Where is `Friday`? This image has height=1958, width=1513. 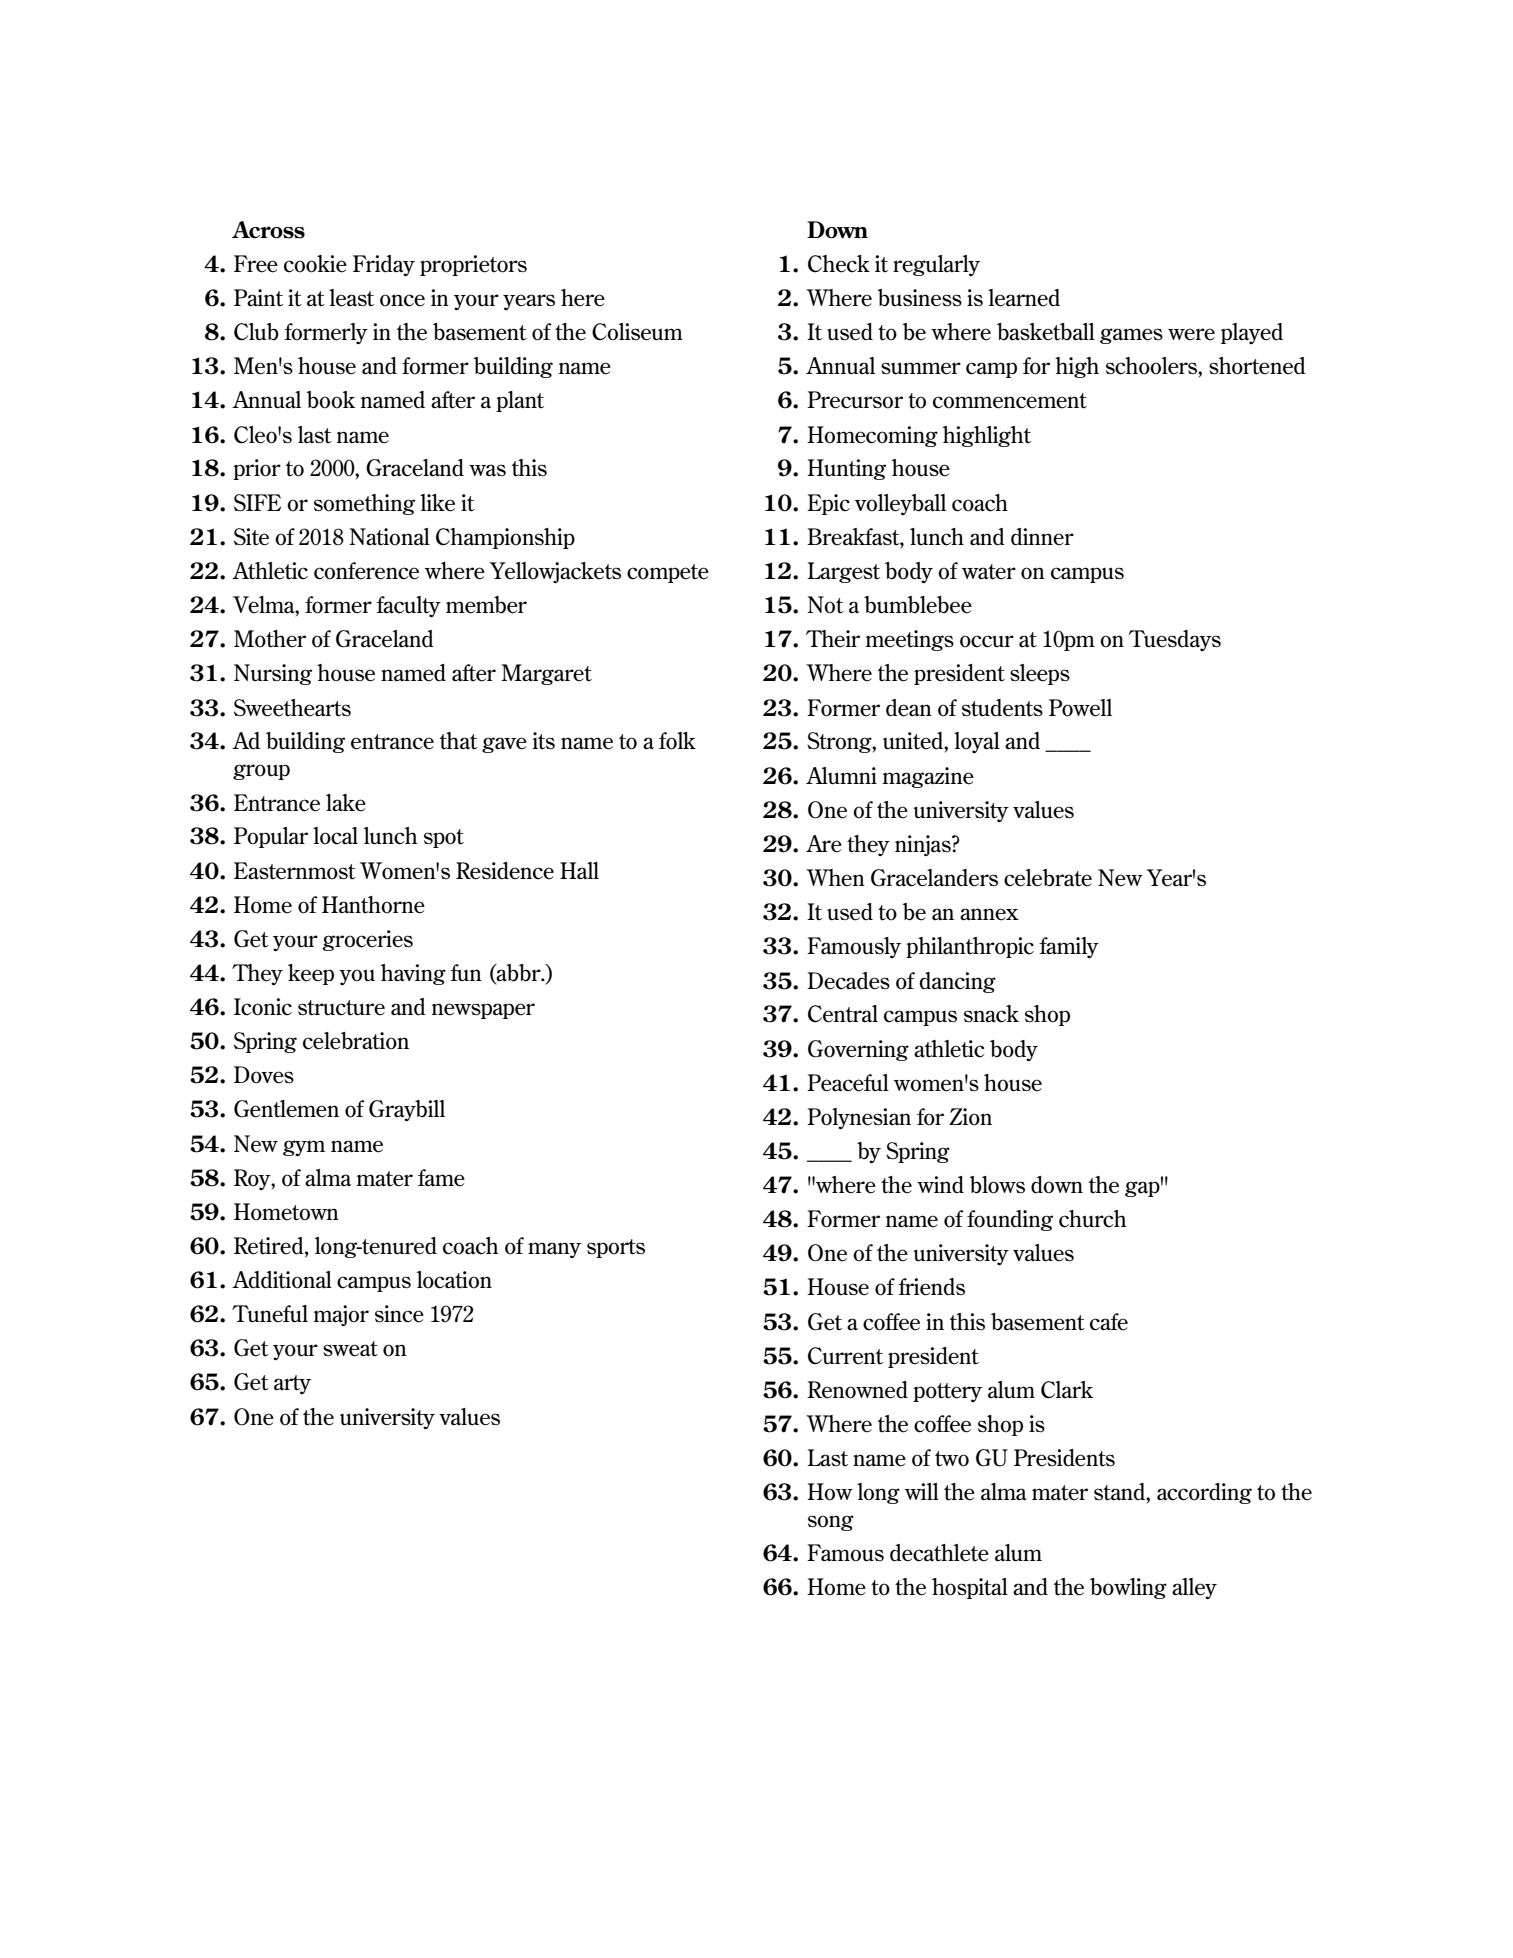
Friday is located at coordinates (384, 266).
